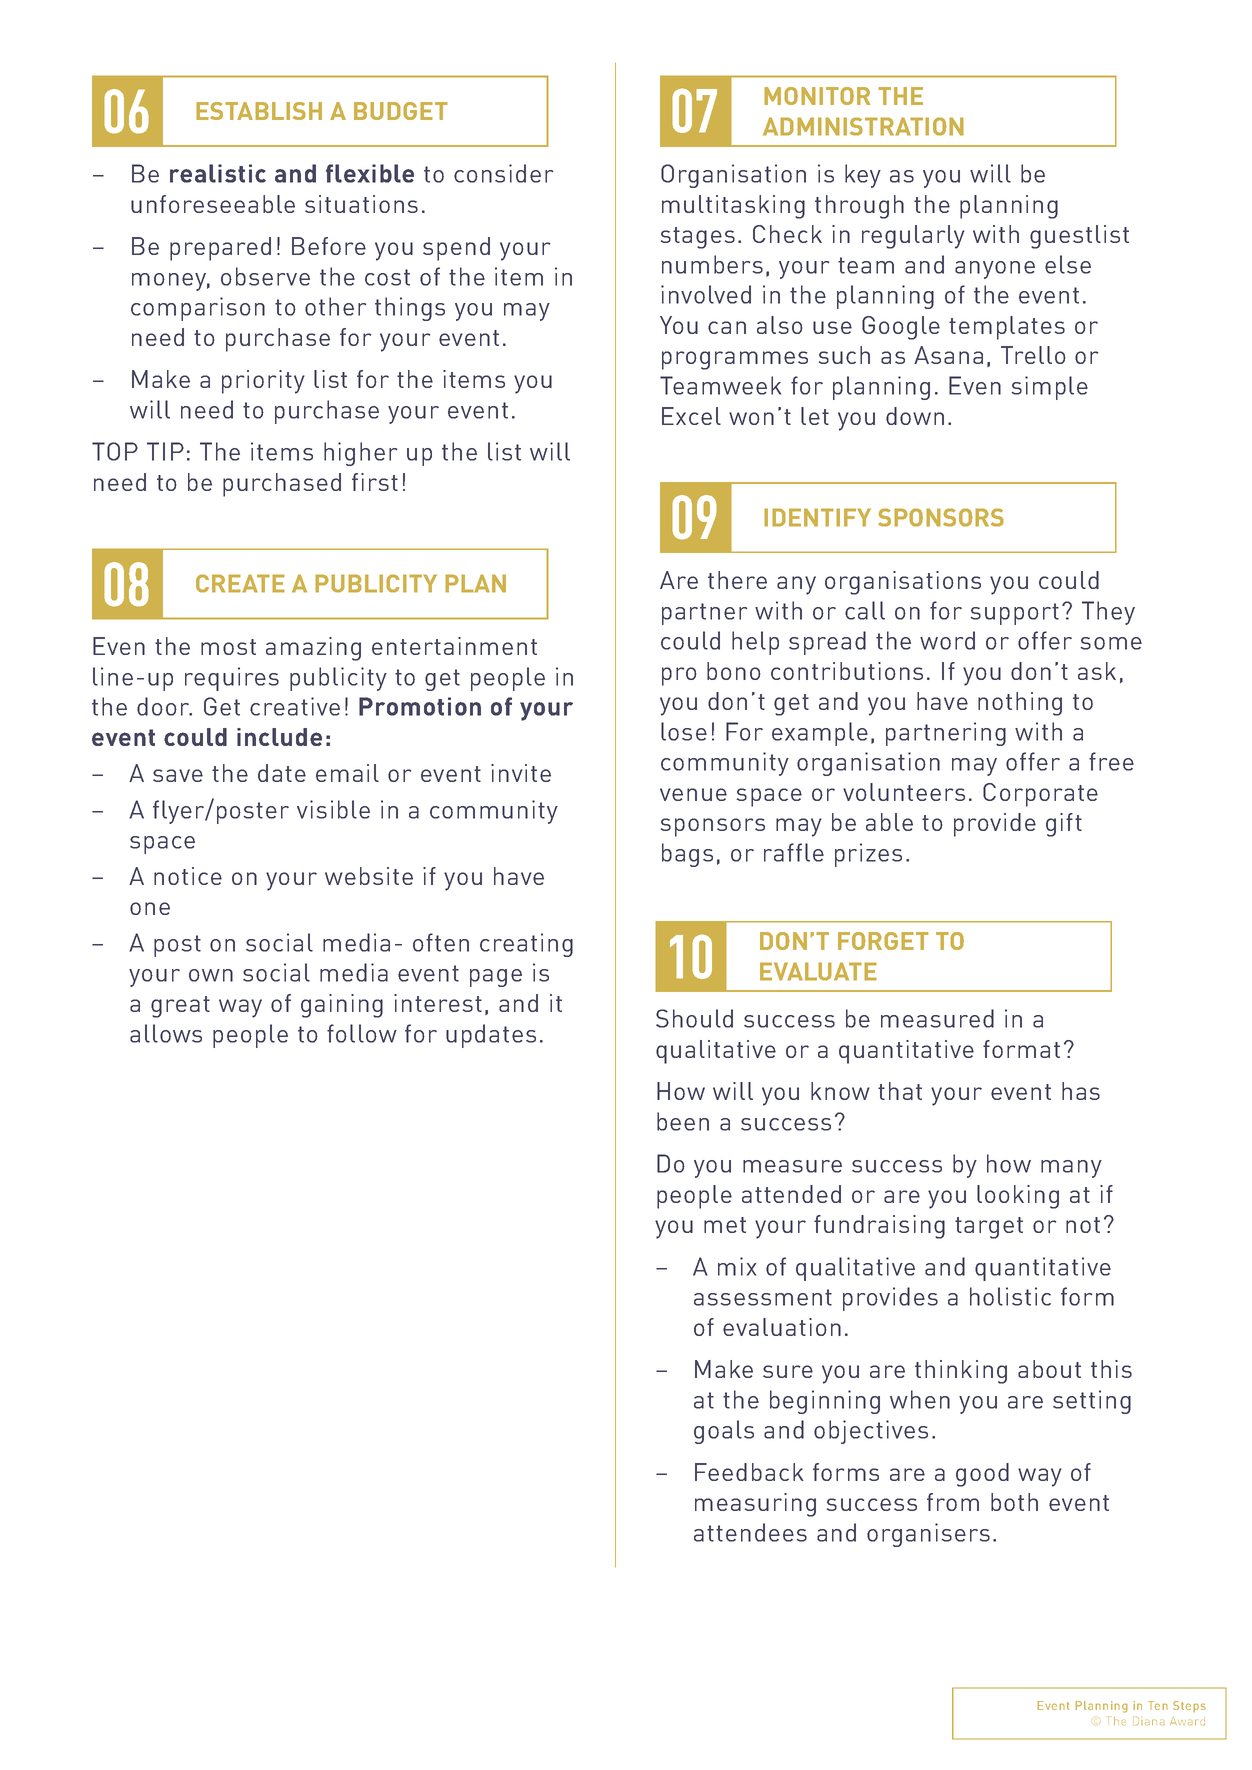 This screenshot has height=1770, width=1252. I want to click on else, so click(1068, 264).
